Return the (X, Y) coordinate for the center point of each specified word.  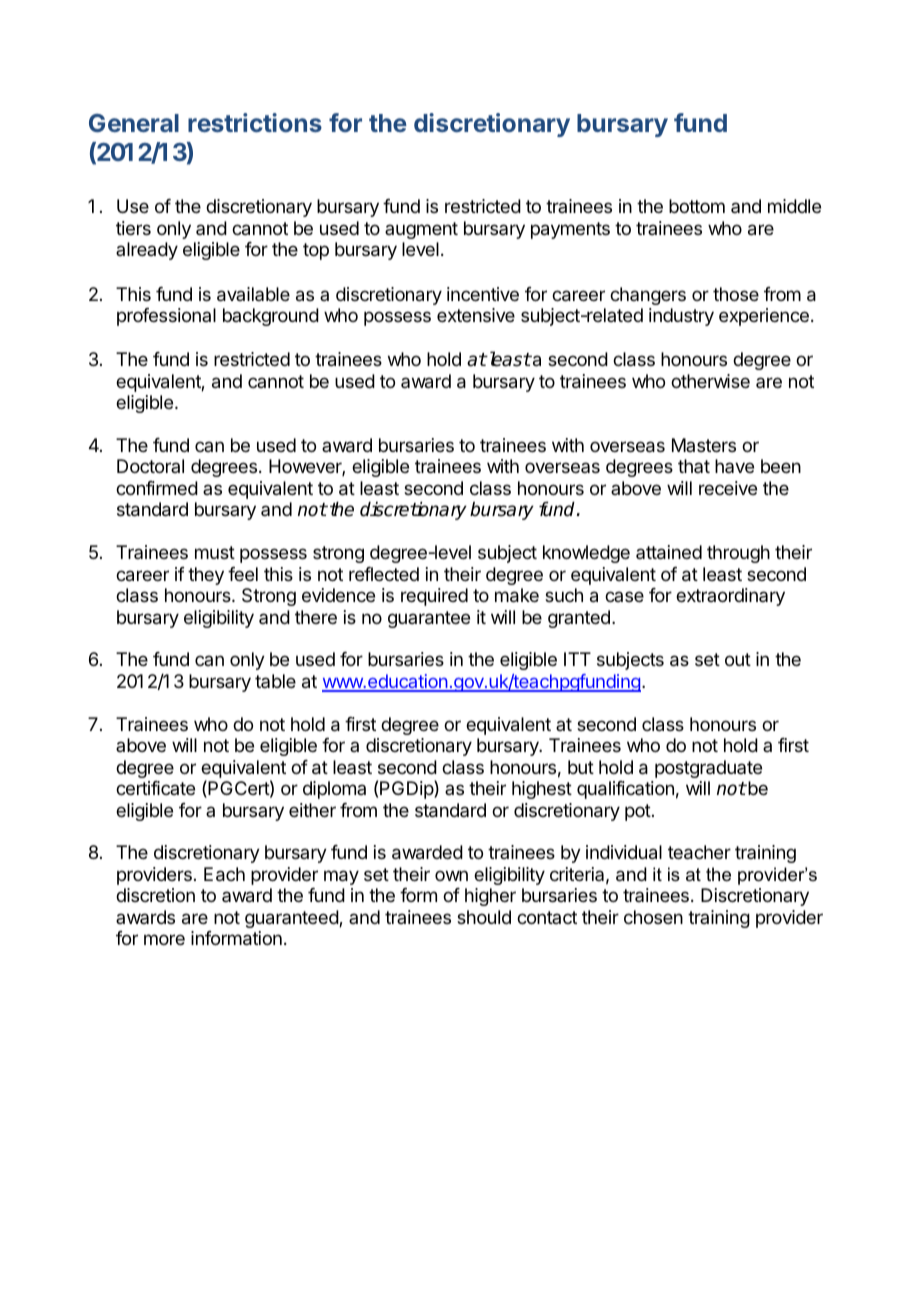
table (275, 681)
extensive (476, 315)
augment (421, 230)
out (738, 659)
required (434, 597)
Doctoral (150, 466)
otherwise (710, 381)
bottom (697, 206)
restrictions (255, 122)
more (164, 939)
